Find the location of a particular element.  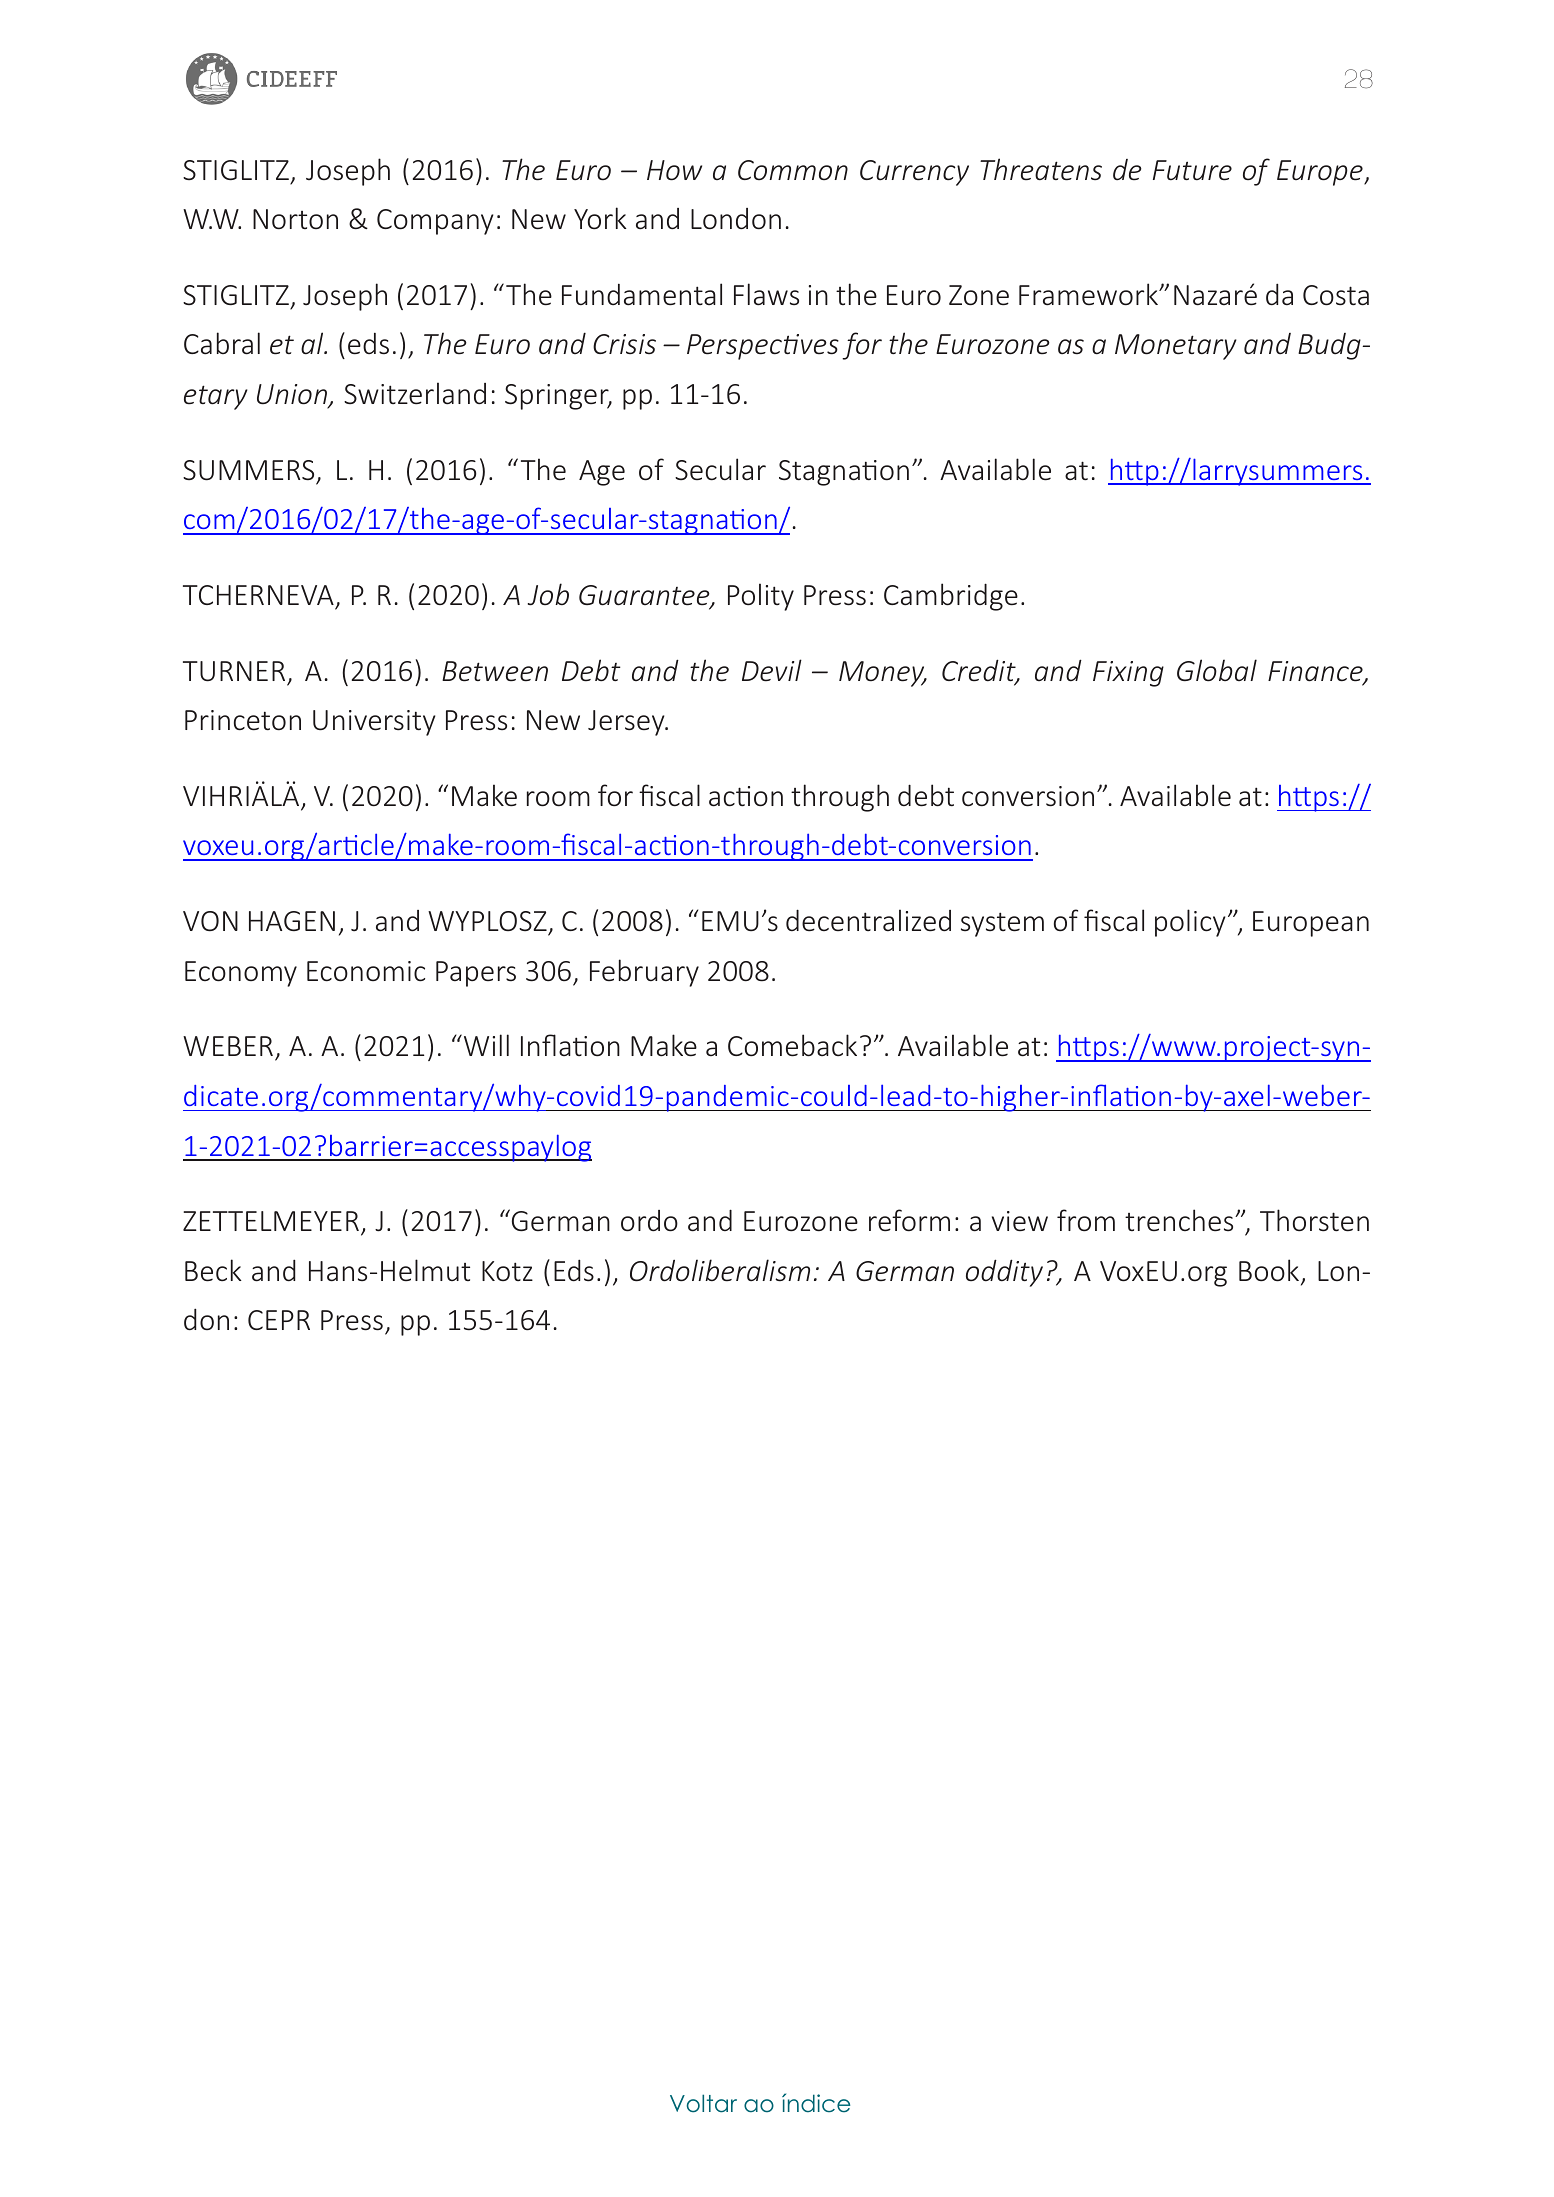

Beck is located at coordinates (213, 1270).
